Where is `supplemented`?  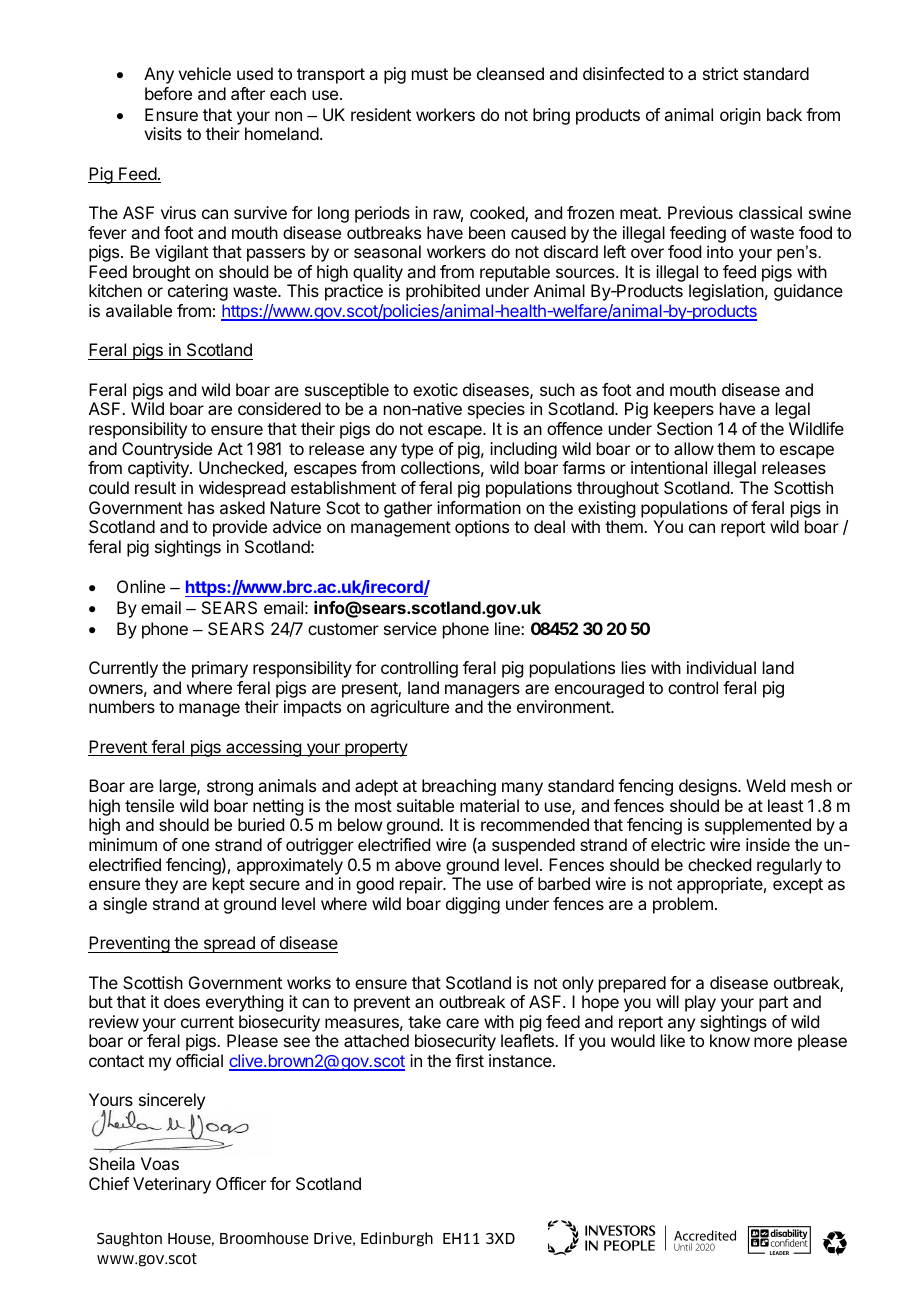 supplemented is located at coordinates (758, 826).
